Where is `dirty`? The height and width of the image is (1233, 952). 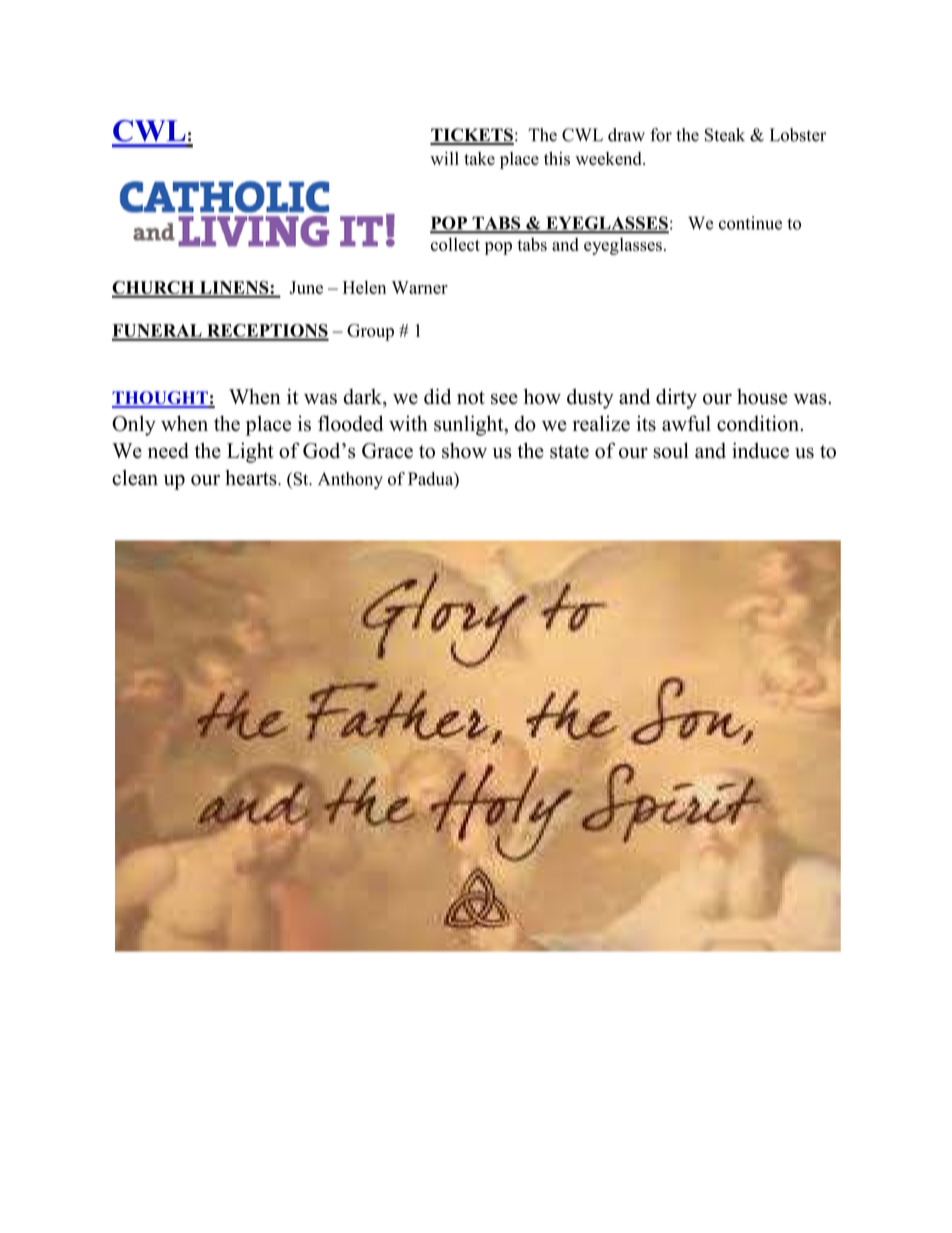
dirty is located at coordinates (676, 398).
